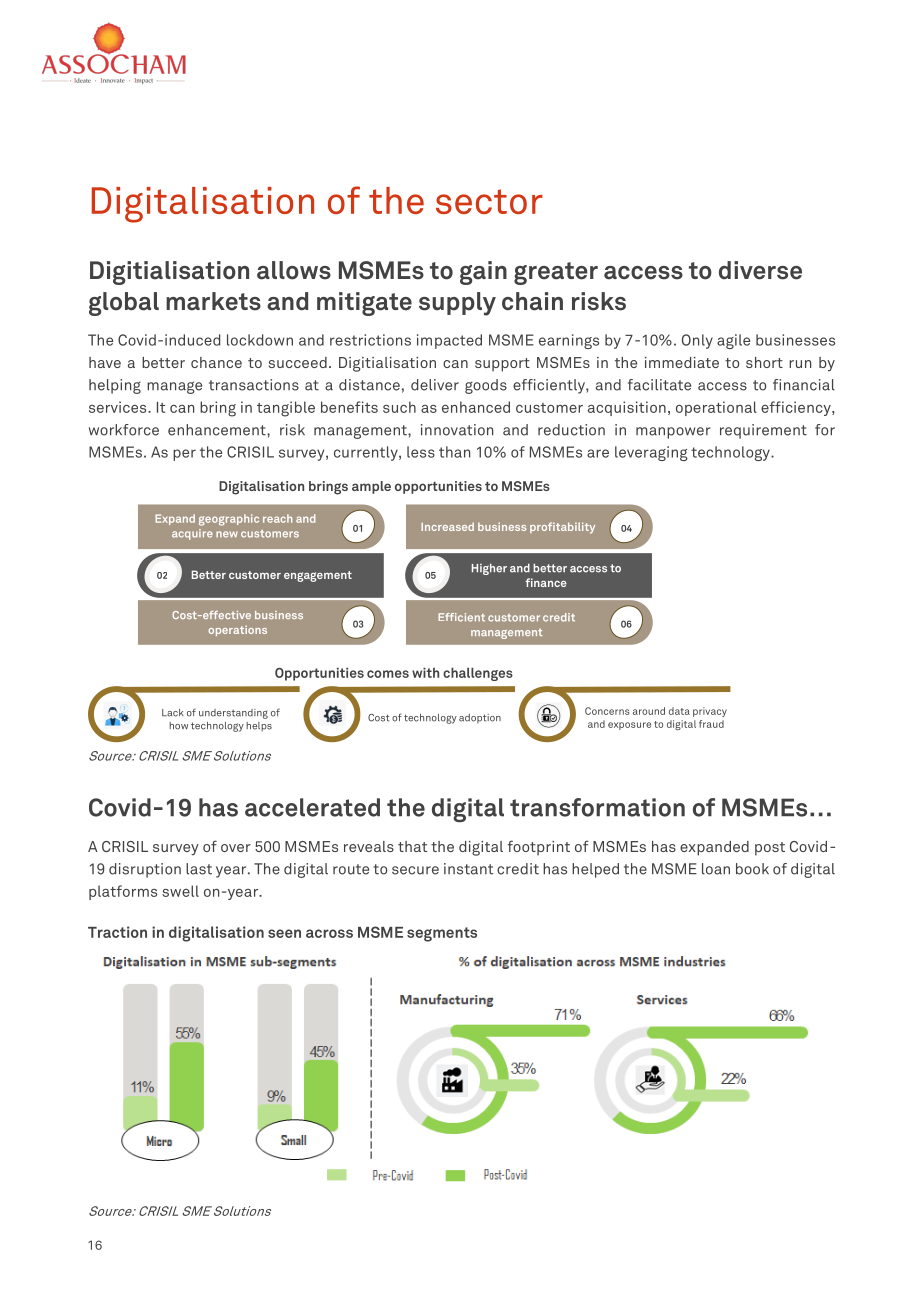 This image has width=924, height=1308. I want to click on sector, so click(489, 201).
